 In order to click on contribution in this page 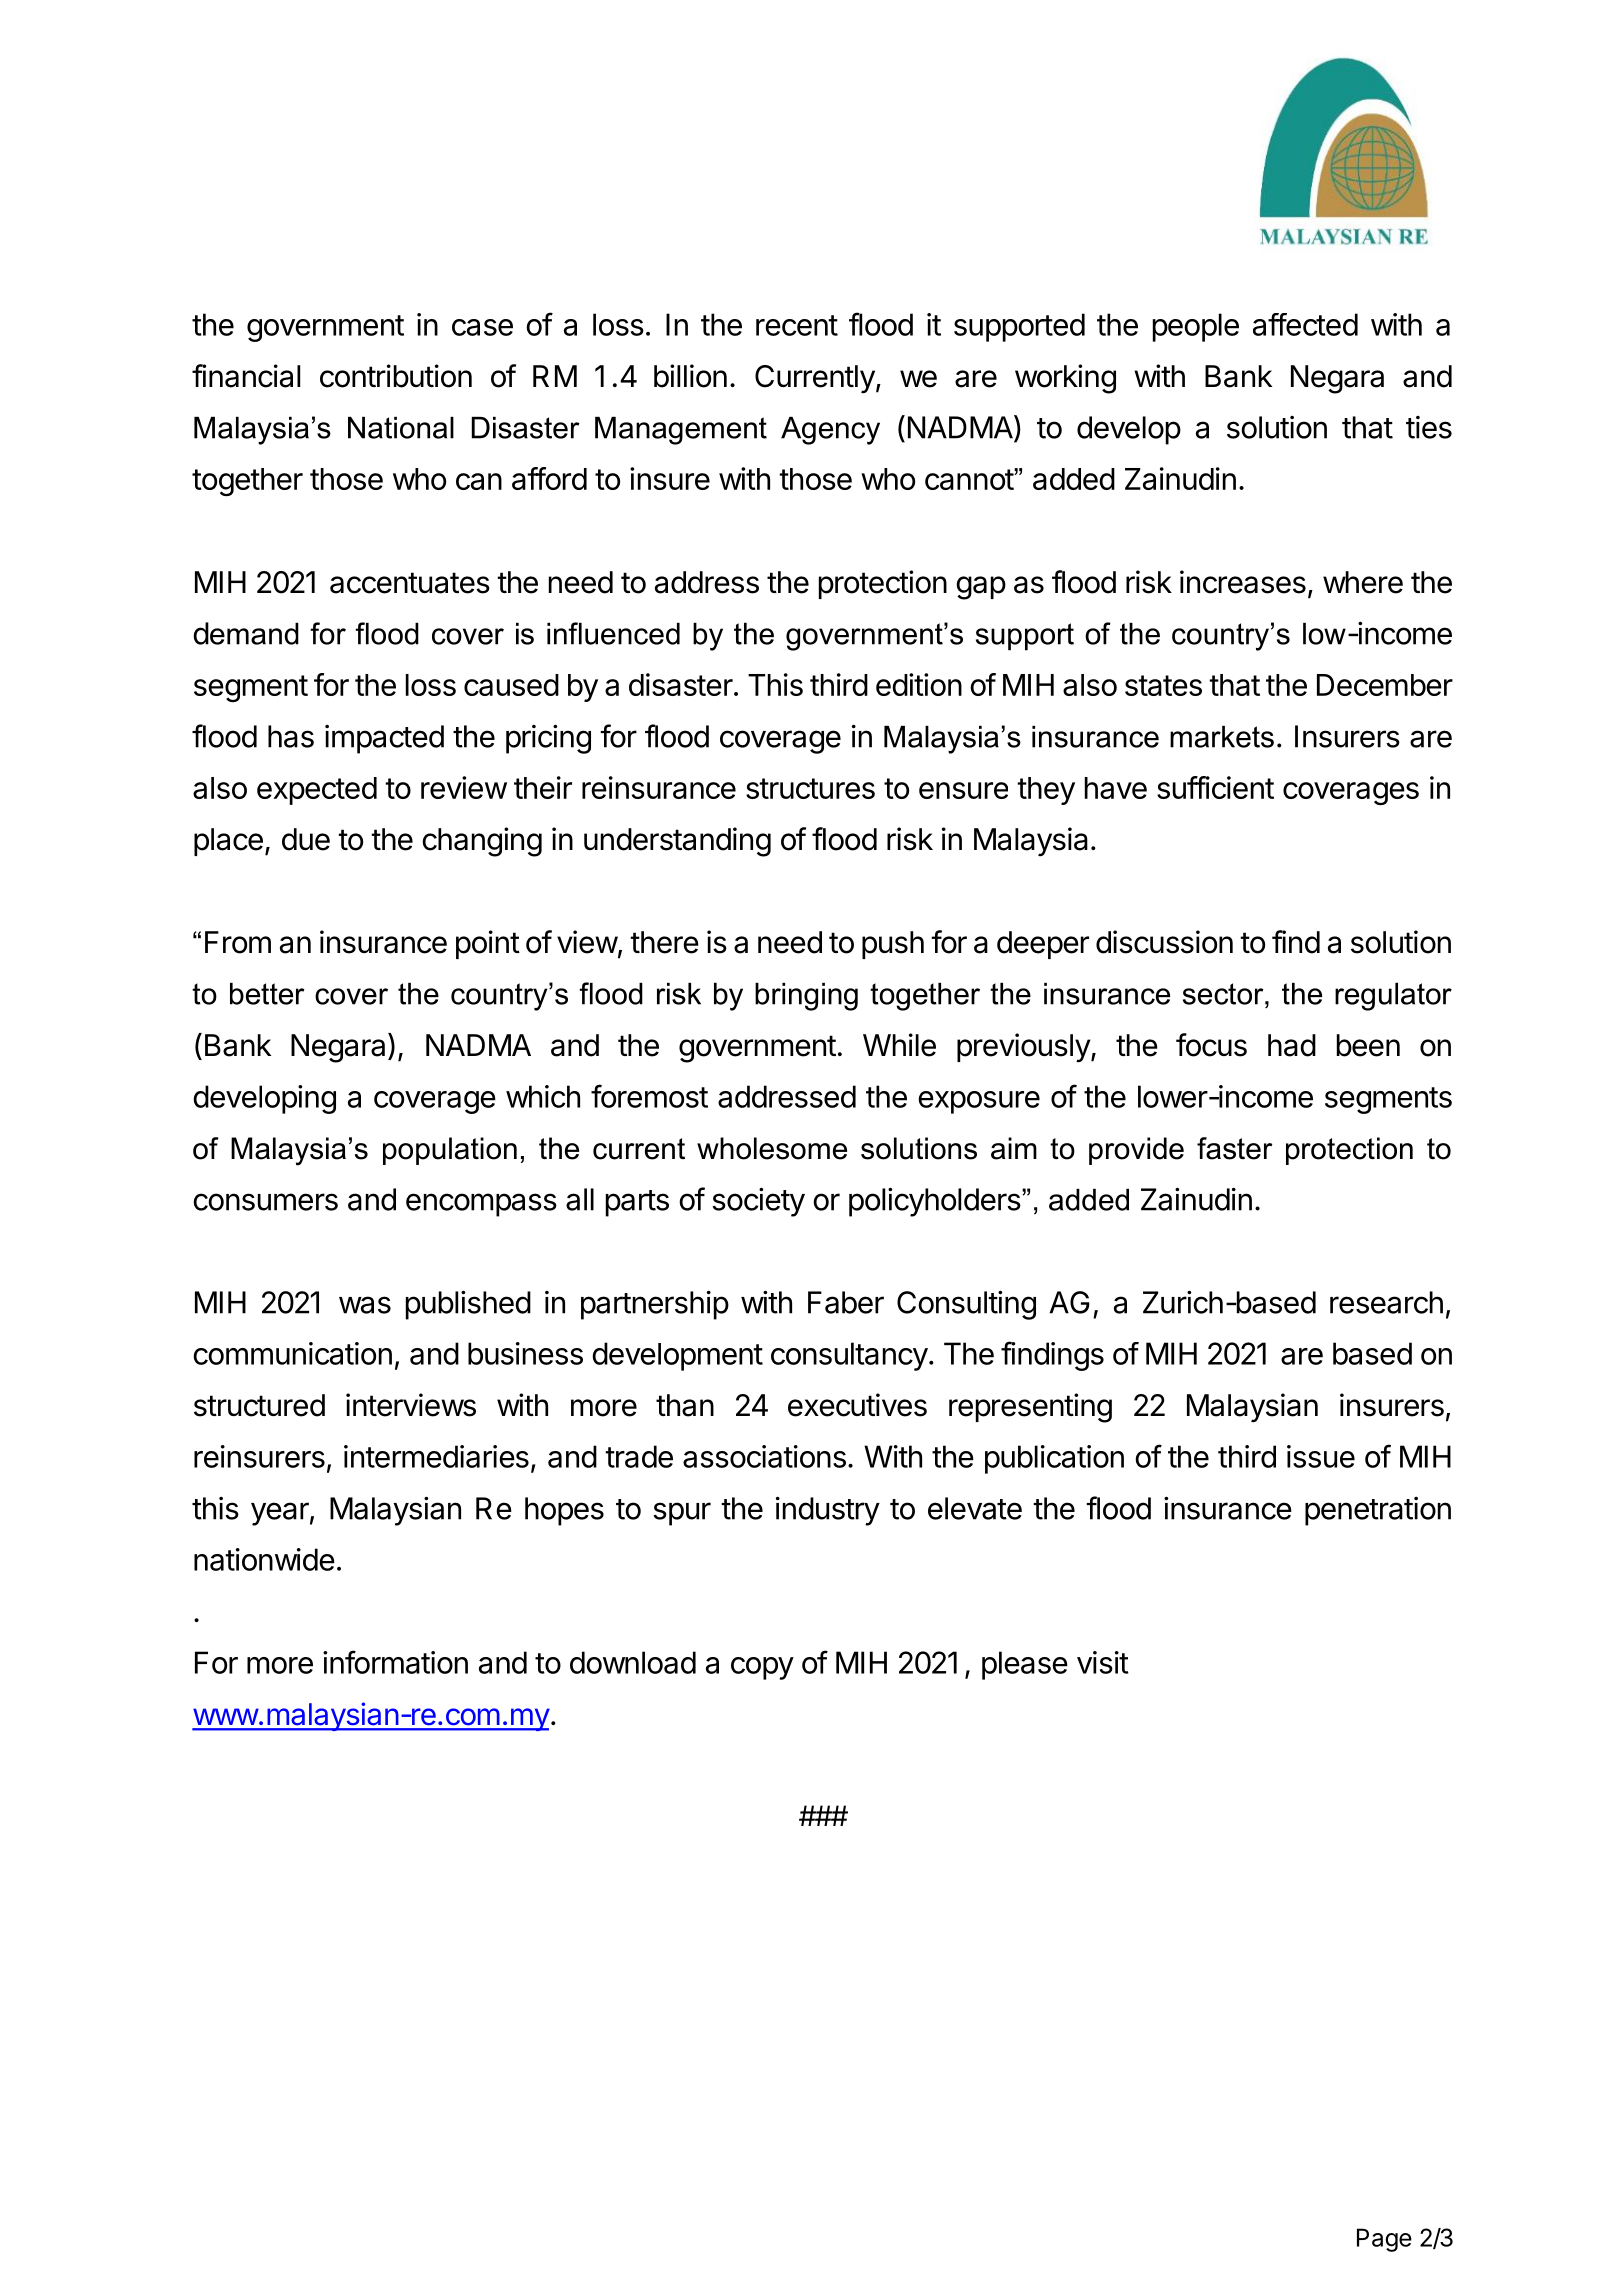, I will do `click(396, 376)`.
